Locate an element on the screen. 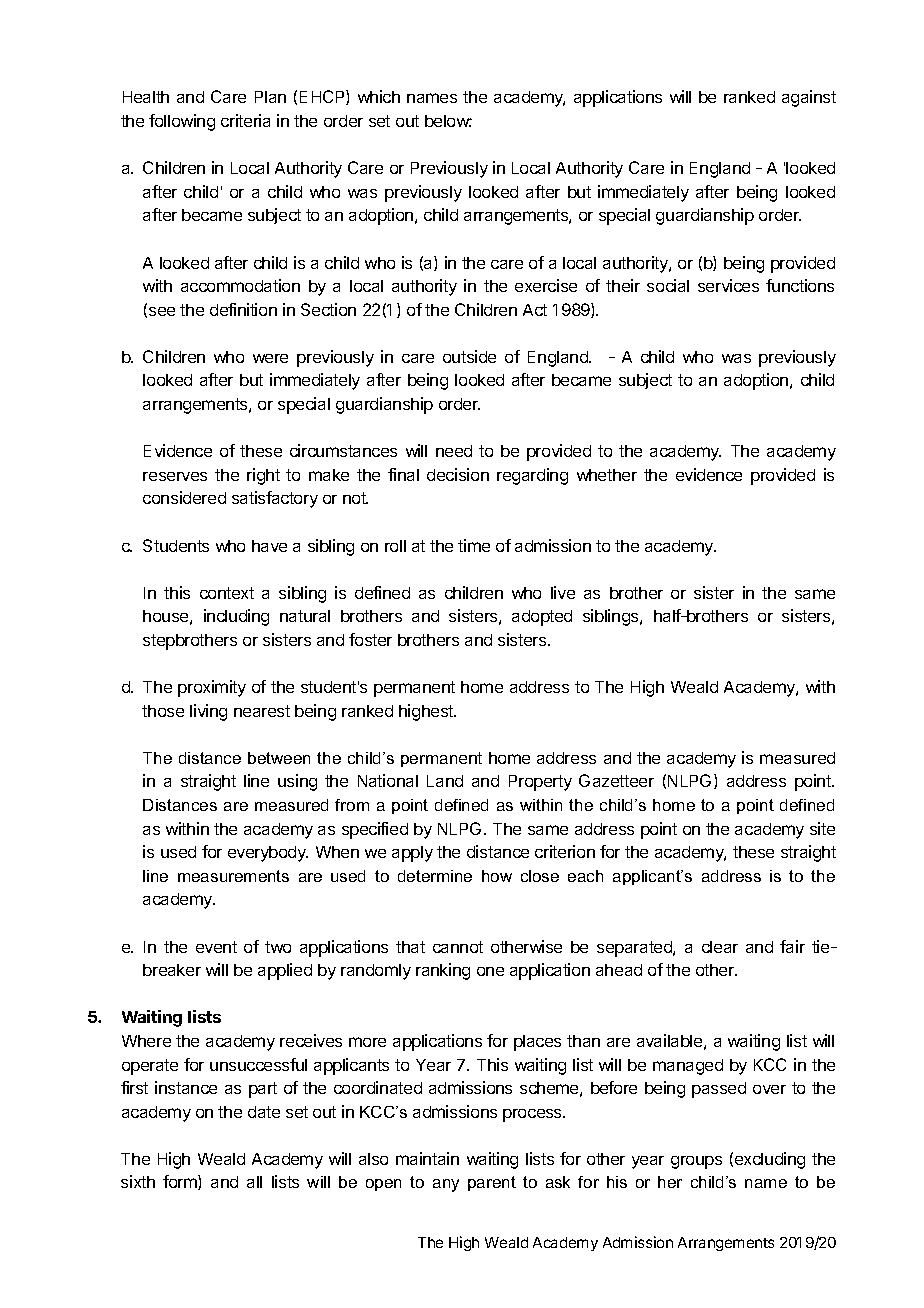 This screenshot has width=924, height=1308. form is located at coordinates (181, 1182).
